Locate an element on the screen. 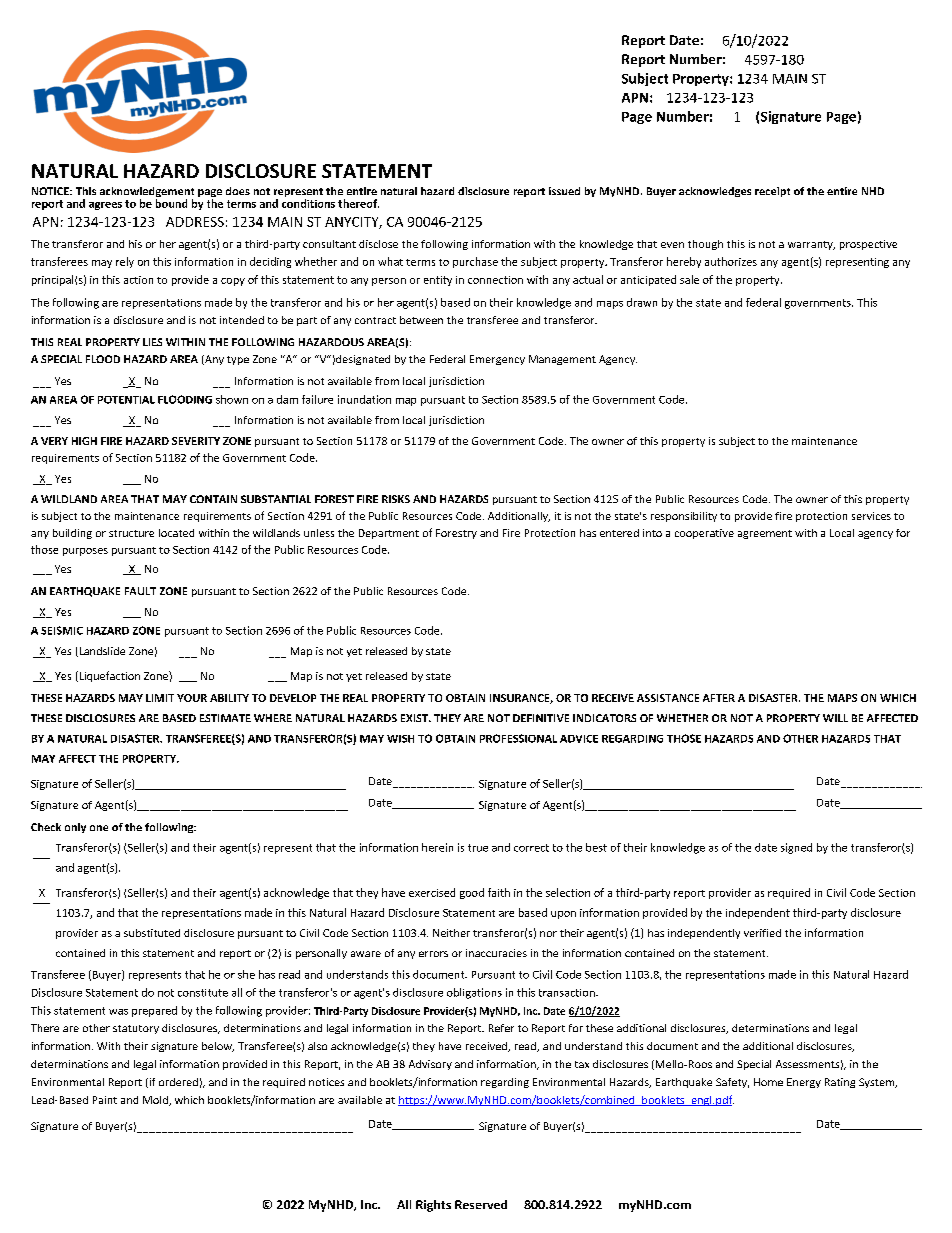 This screenshot has width=952, height=1233. receipt is located at coordinates (772, 192).
